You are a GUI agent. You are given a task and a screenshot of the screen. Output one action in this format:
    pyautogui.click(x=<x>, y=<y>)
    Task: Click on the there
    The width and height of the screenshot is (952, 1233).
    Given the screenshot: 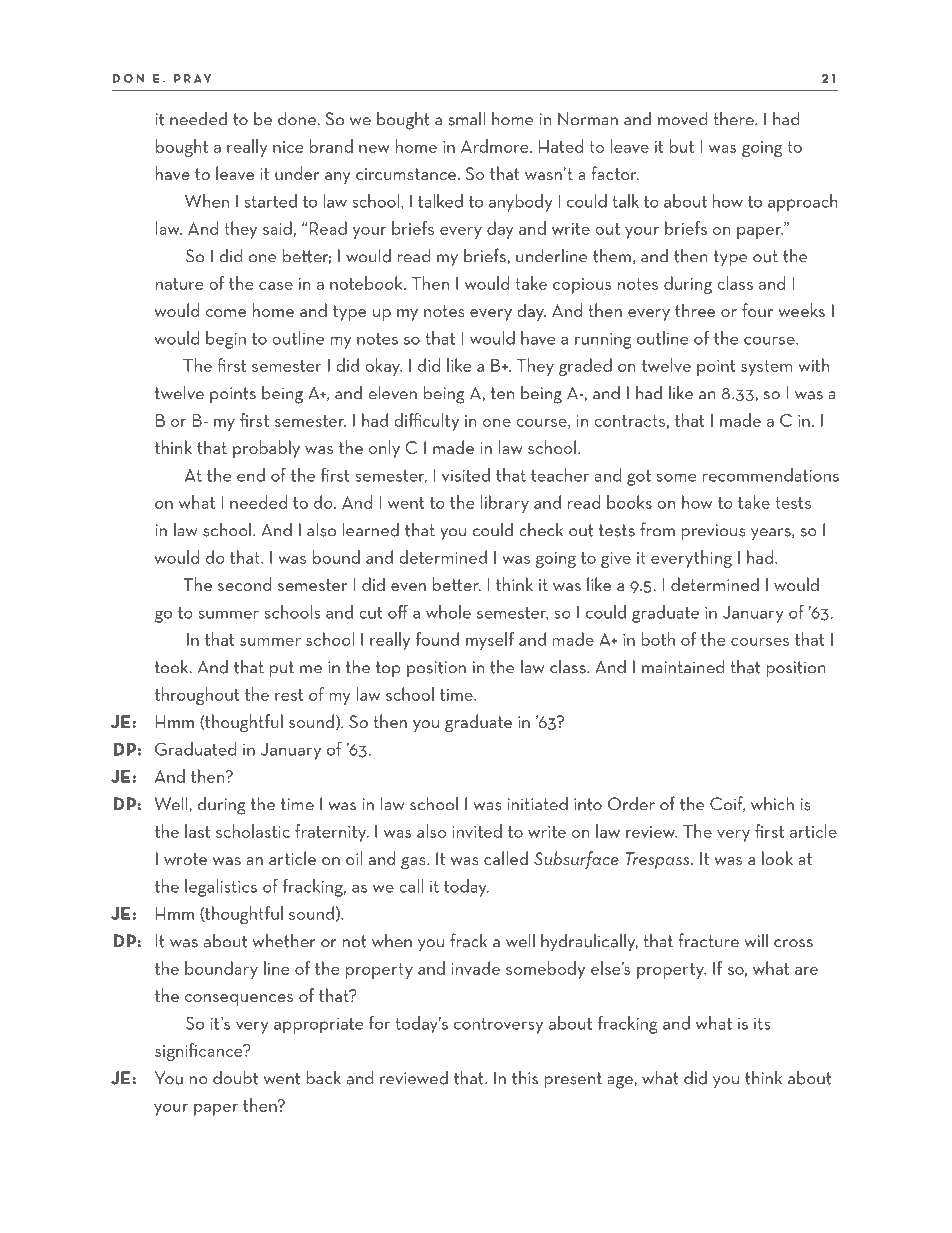 What is the action you would take?
    pyautogui.click(x=734, y=118)
